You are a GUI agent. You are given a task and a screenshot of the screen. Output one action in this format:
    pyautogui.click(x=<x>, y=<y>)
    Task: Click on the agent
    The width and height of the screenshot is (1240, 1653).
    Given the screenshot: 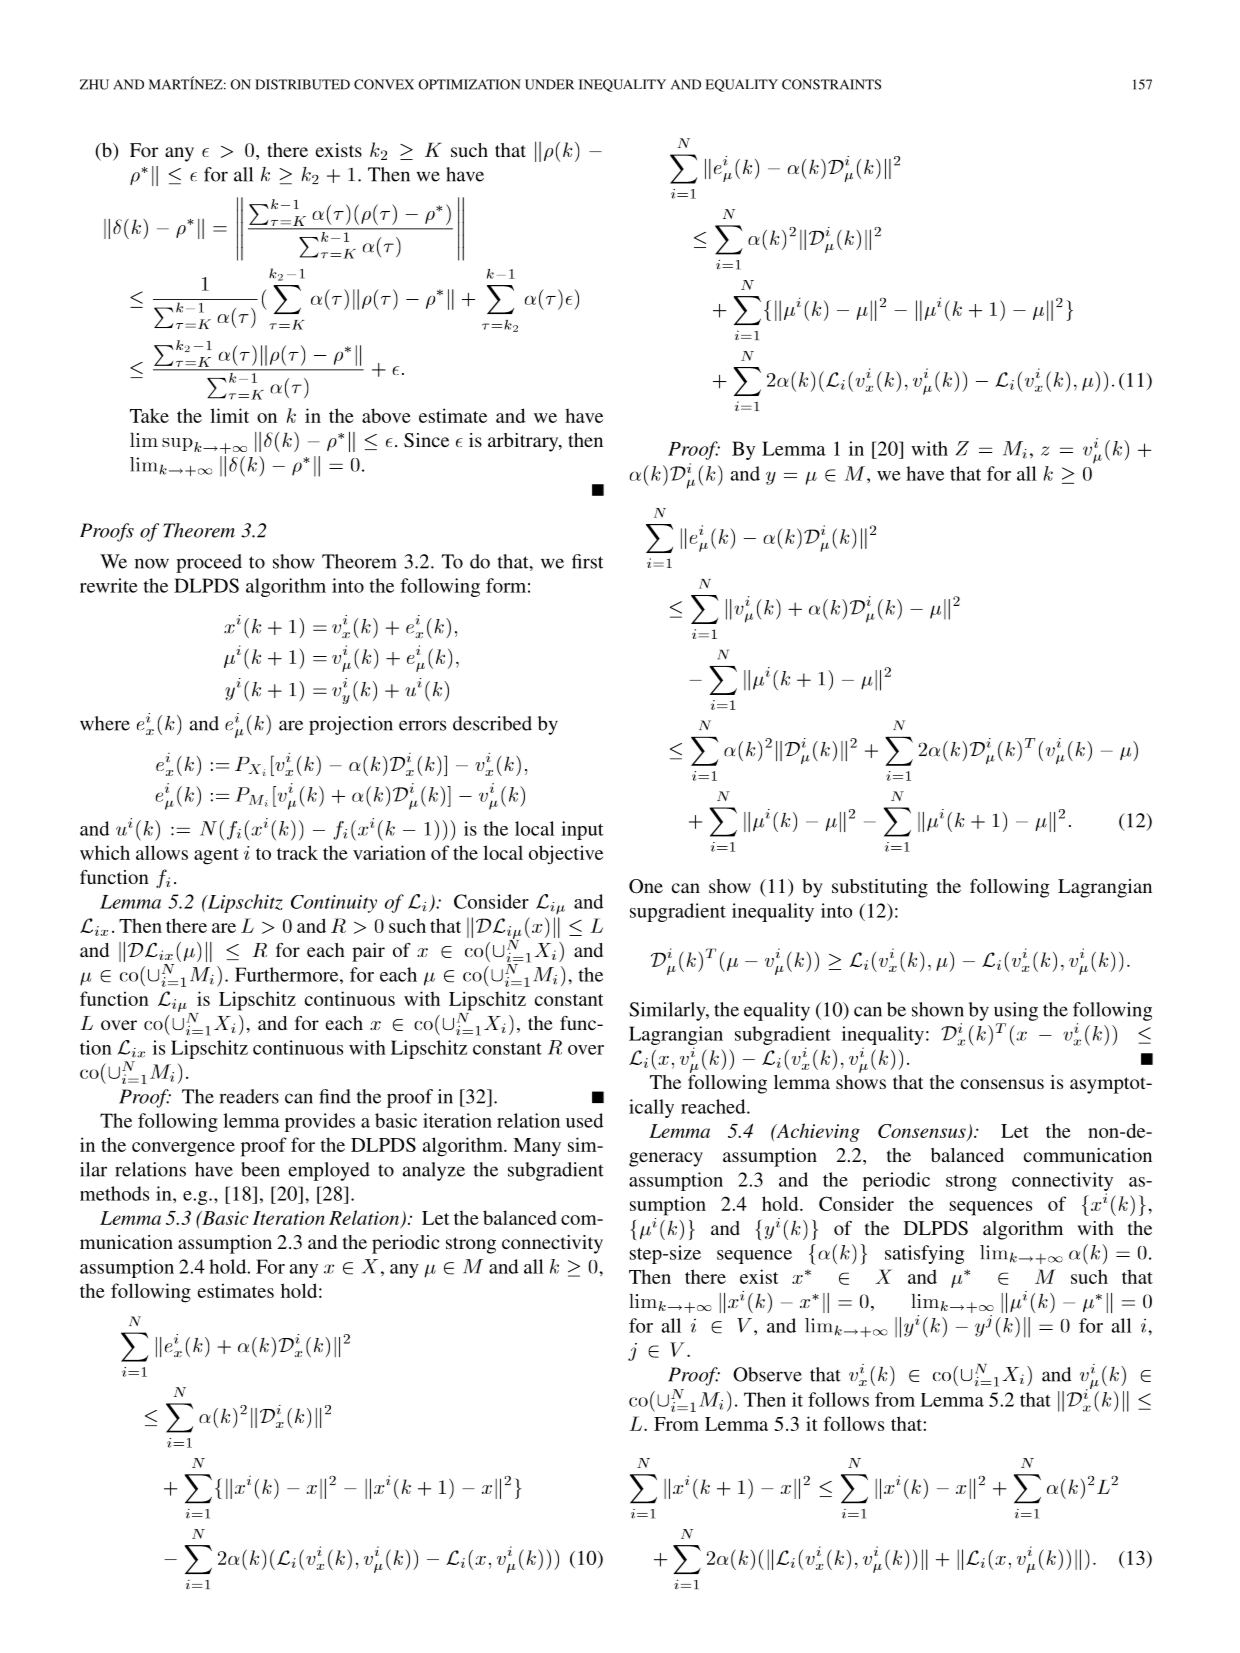 What is the action you would take?
    pyautogui.click(x=216, y=856)
